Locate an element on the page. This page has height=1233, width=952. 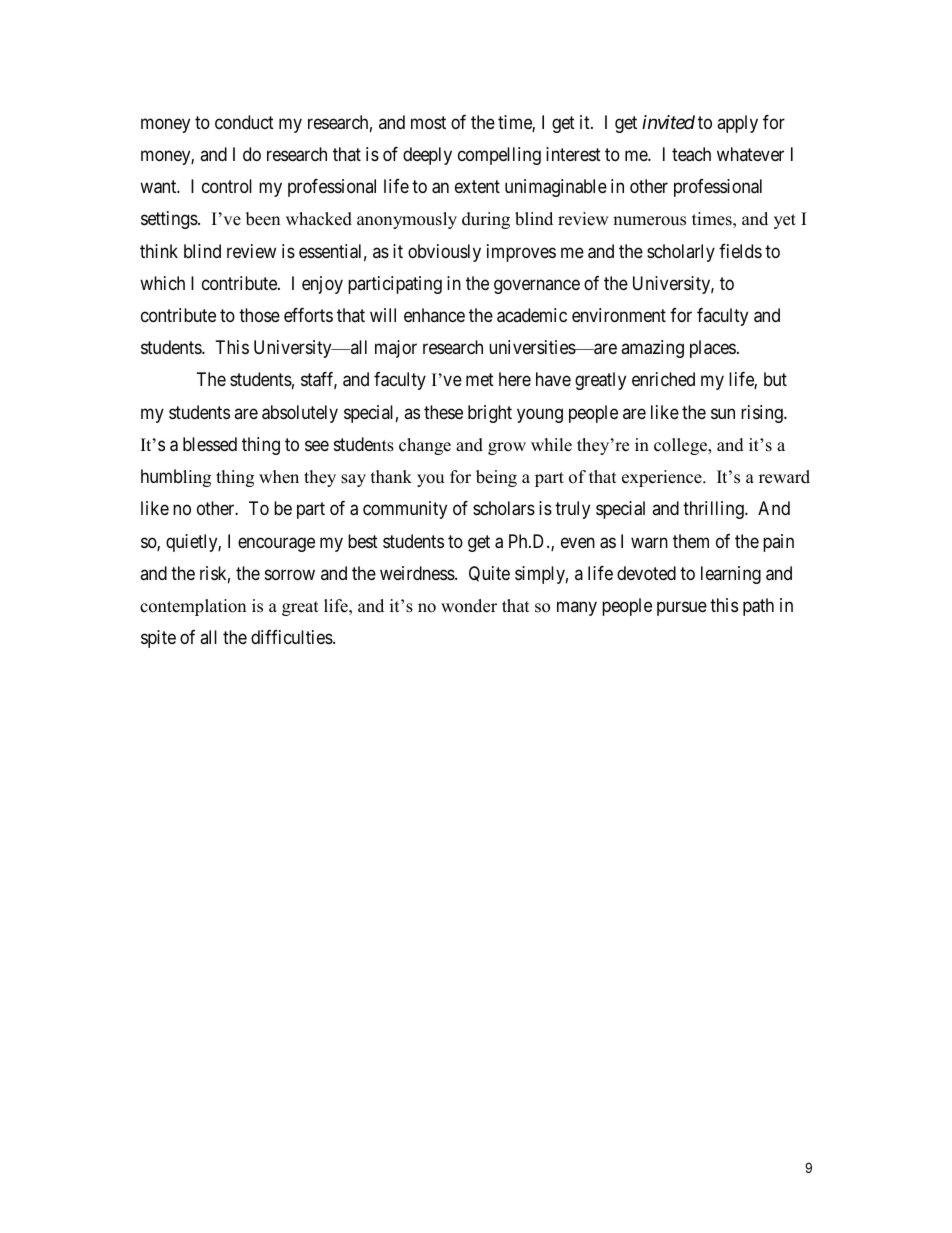
scholarly is located at coordinates (681, 253).
